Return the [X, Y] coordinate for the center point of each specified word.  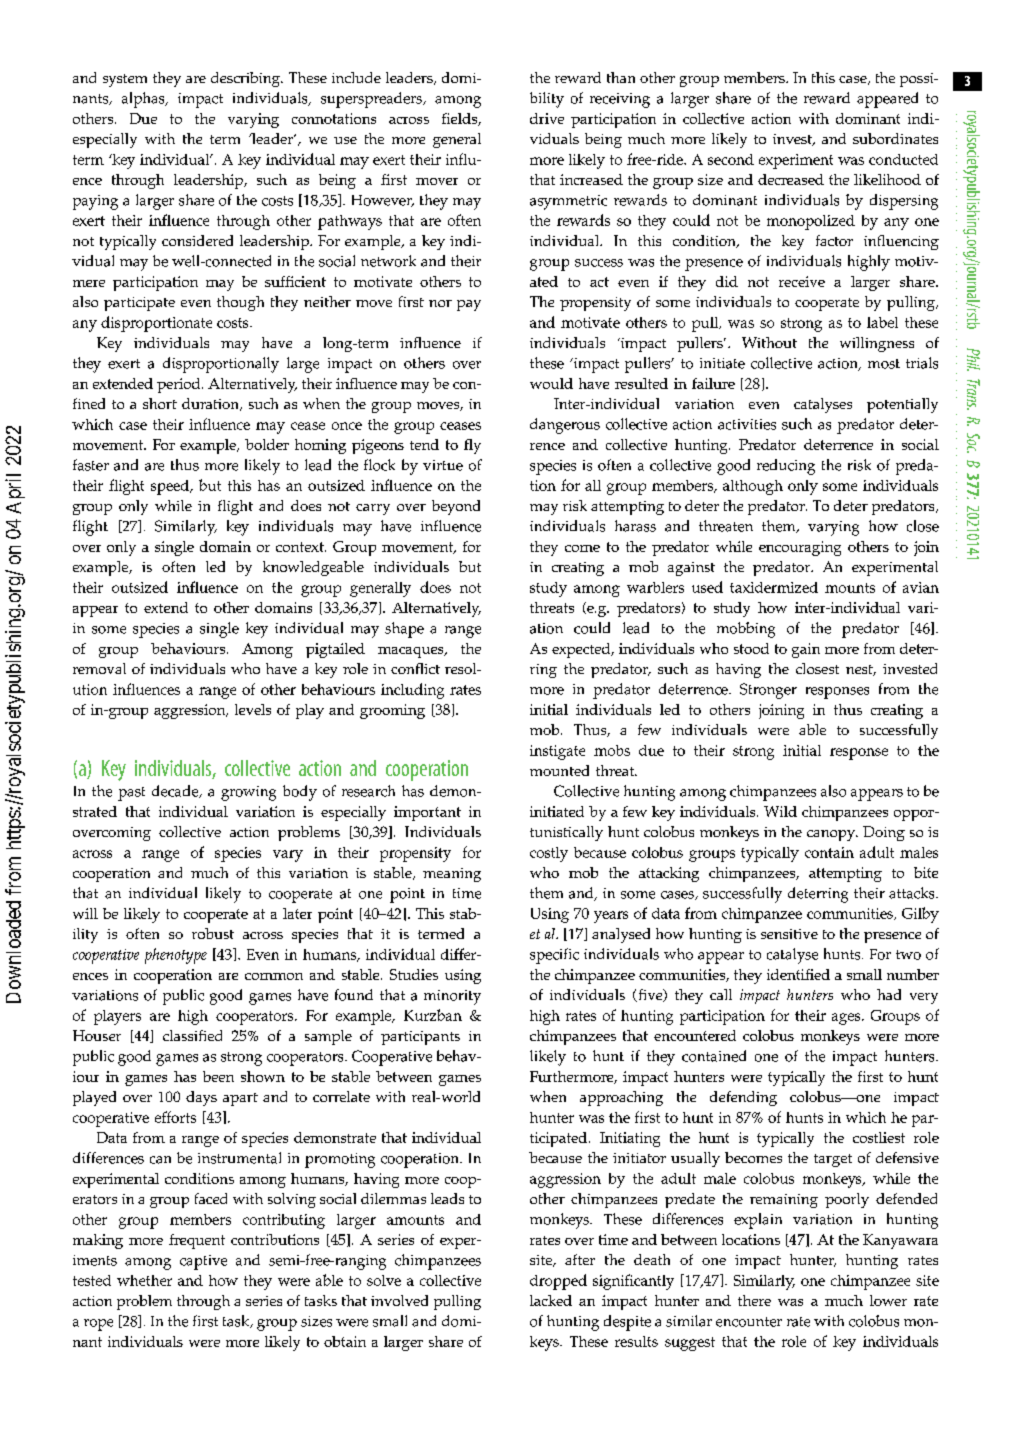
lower [888, 1300]
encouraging [800, 548]
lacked [551, 1300]
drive [547, 118]
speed [171, 487]
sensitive [789, 934]
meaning [452, 875]
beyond [456, 507]
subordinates [895, 138]
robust [213, 933]
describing [246, 79]
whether [144, 1280]
